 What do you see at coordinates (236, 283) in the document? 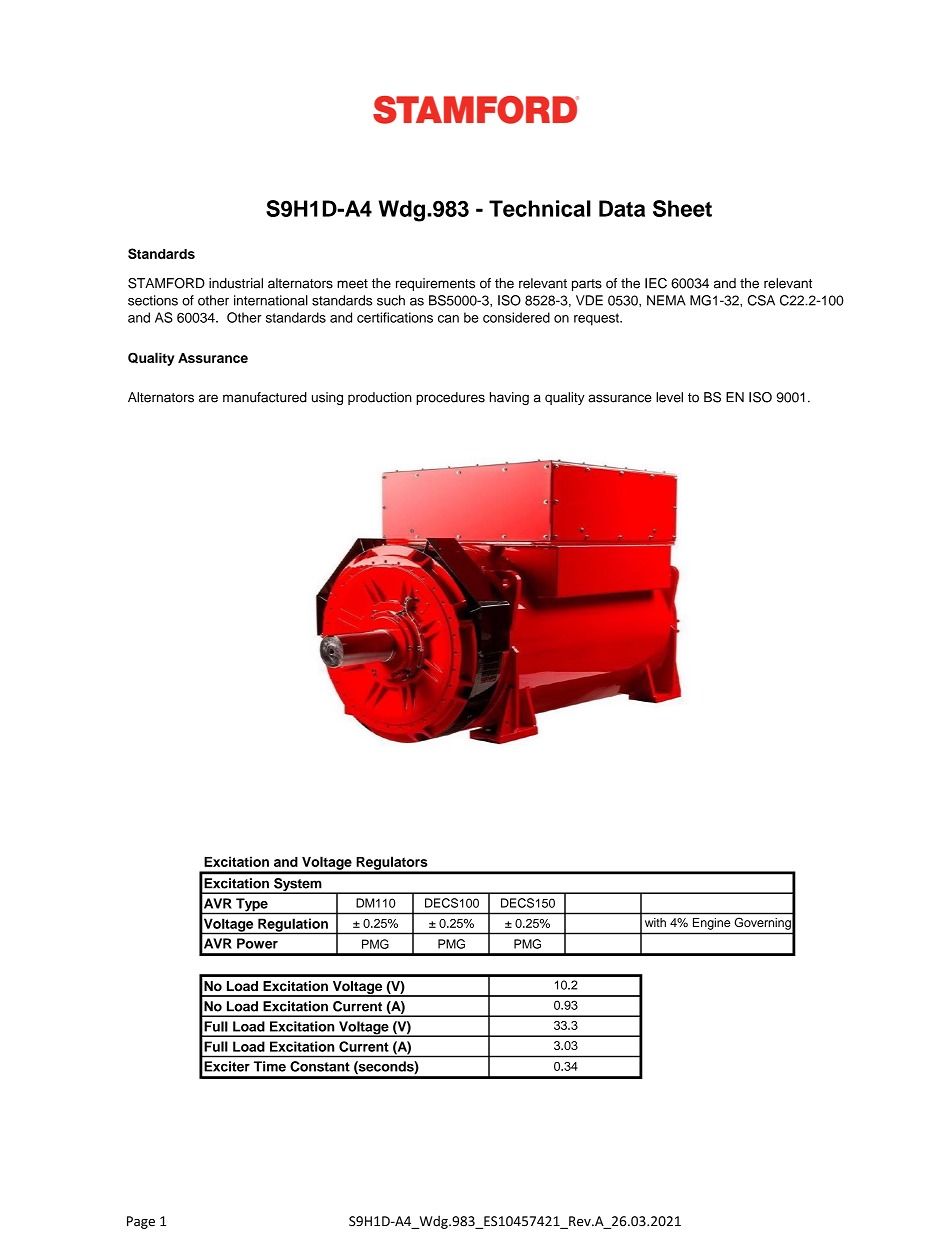
I see `industrial` at bounding box center [236, 283].
